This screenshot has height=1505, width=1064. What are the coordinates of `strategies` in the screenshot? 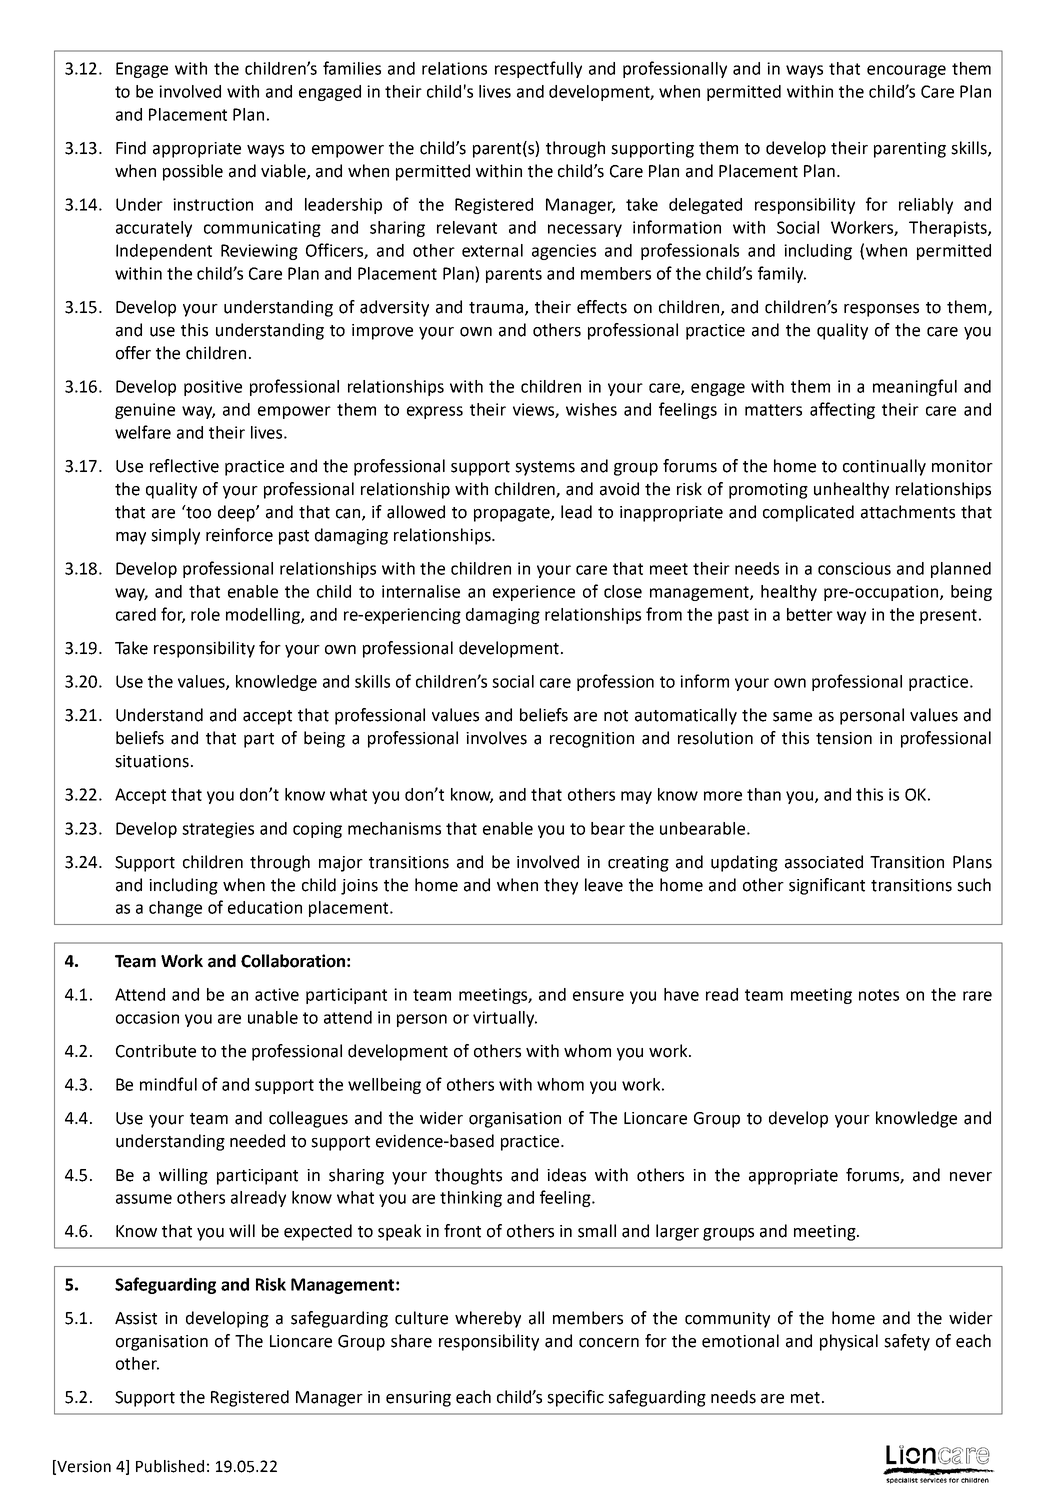 It's located at (218, 830).
